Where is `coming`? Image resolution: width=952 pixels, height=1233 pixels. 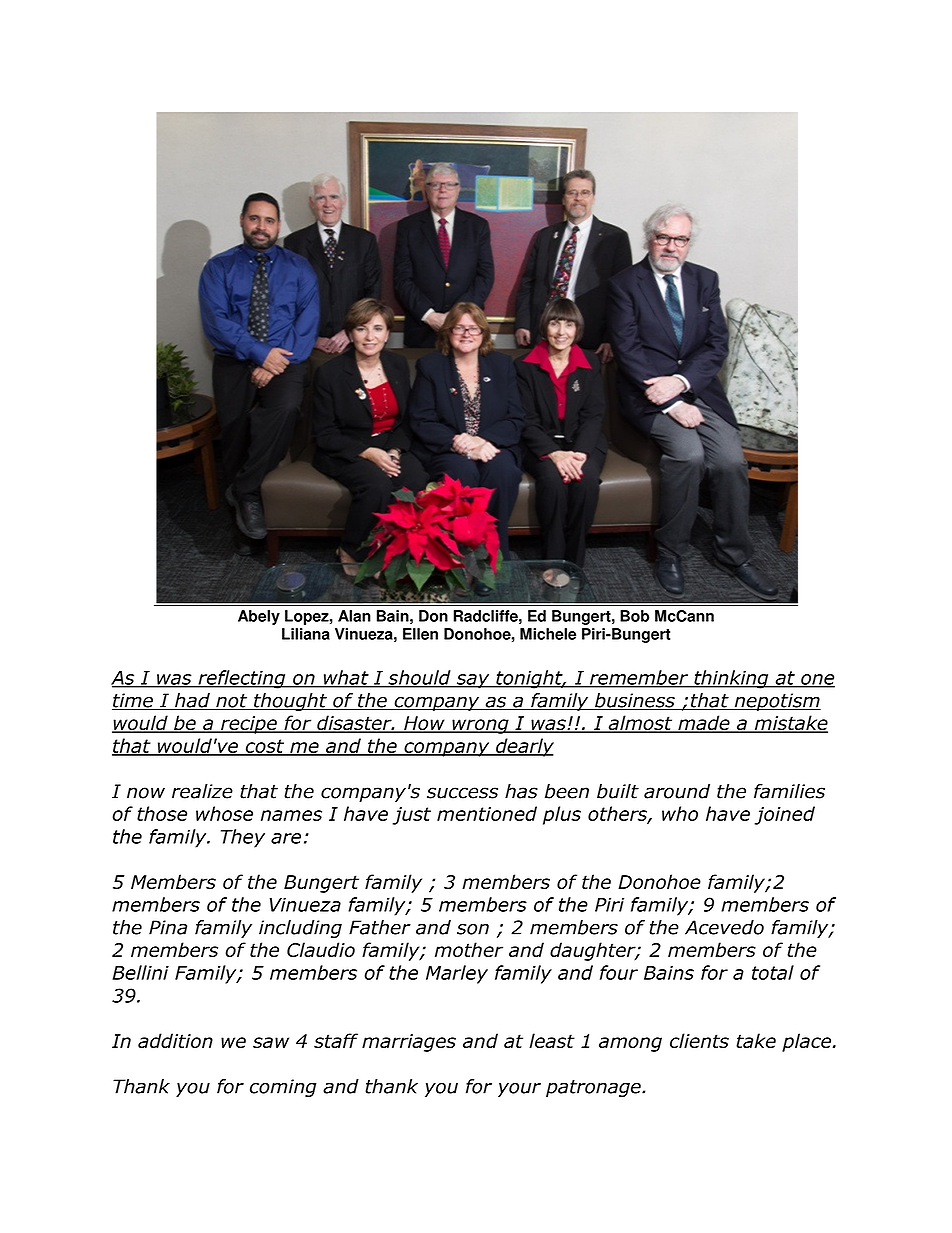
coming is located at coordinates (283, 1088).
